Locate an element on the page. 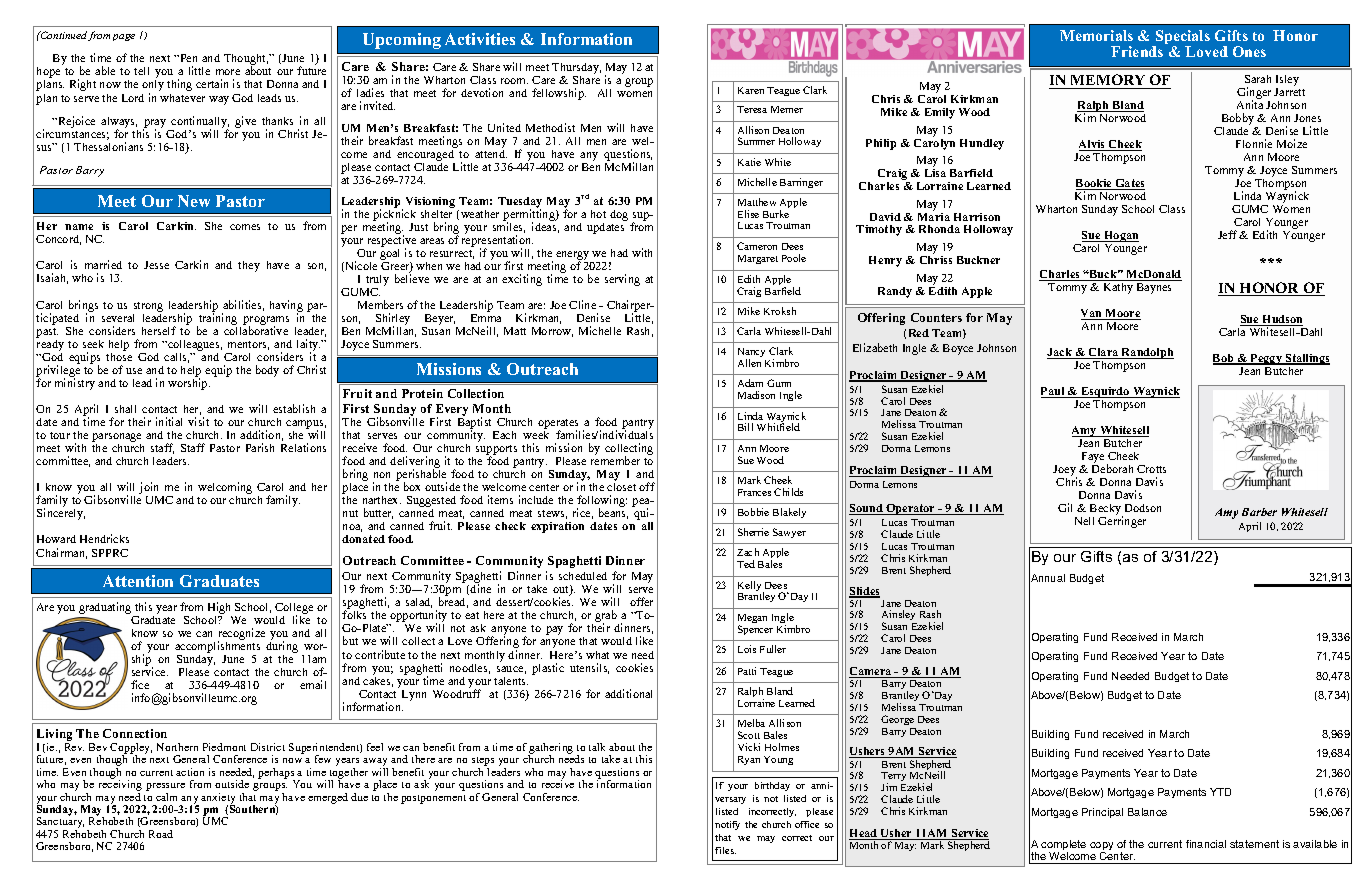 This page has height=887, width=1372. Thursday is located at coordinates (576, 68).
